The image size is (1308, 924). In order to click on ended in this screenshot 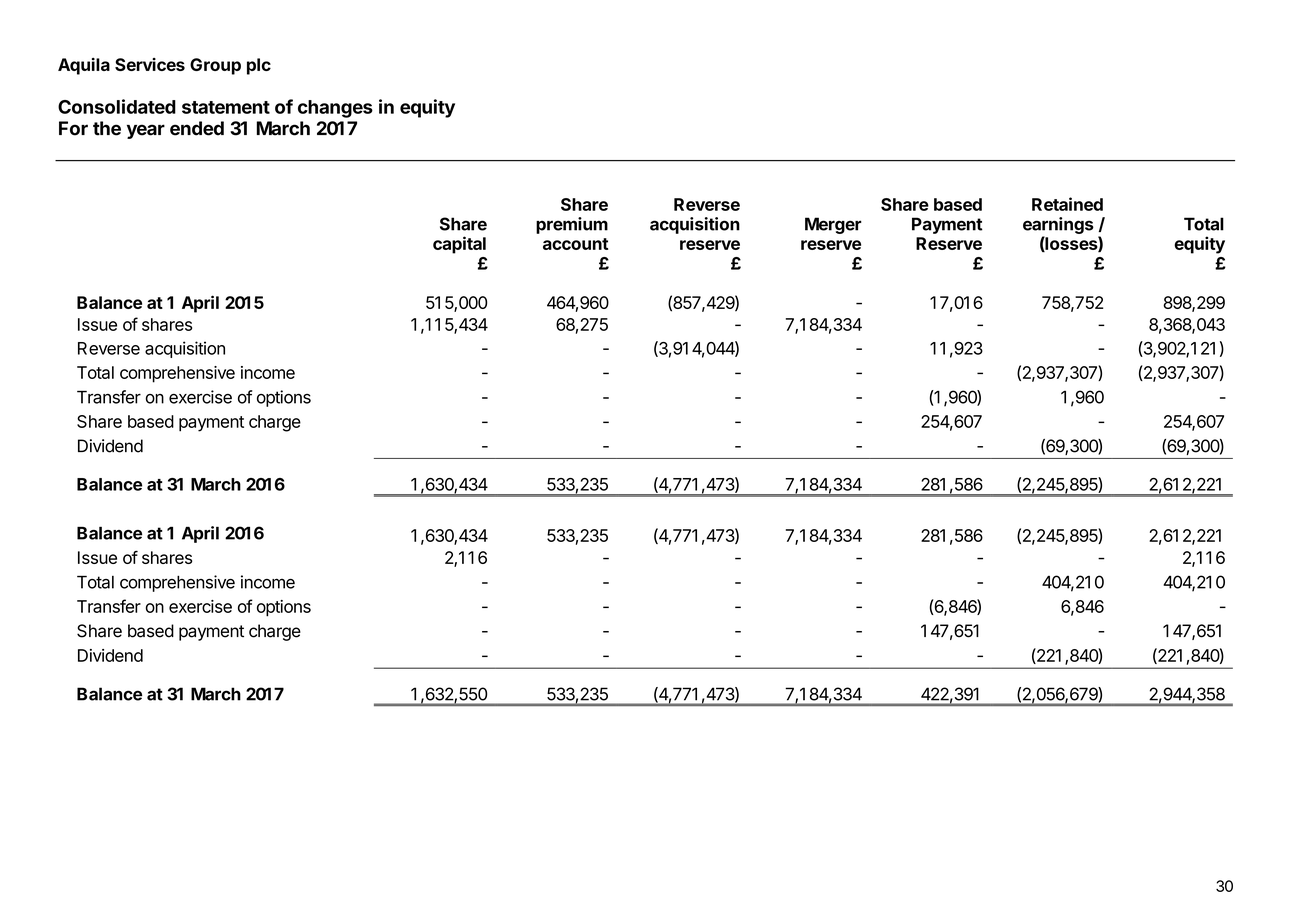, I will do `click(197, 128)`.
